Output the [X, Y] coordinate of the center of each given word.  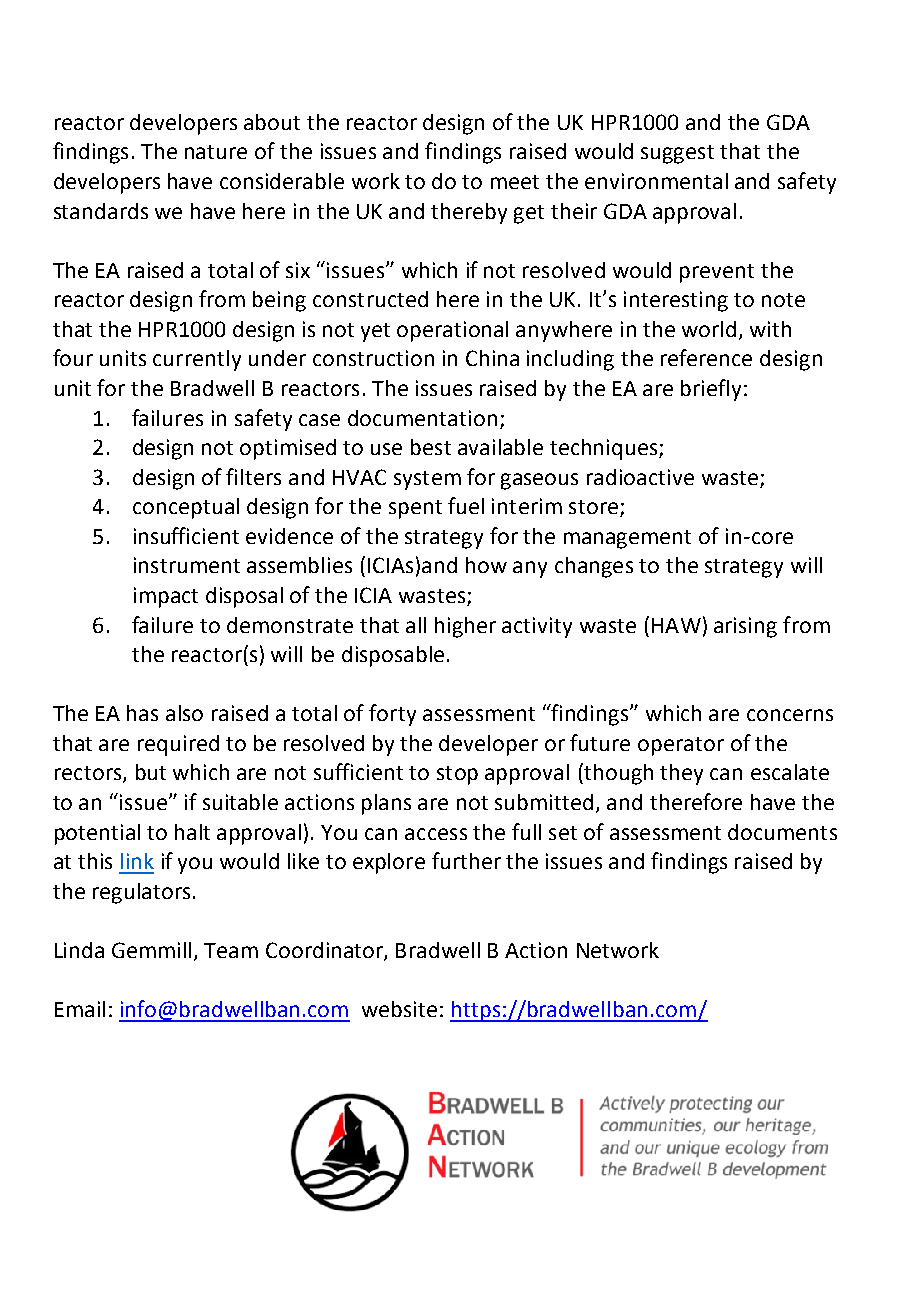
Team [231, 950]
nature [216, 152]
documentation [422, 418]
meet [515, 182]
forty [392, 715]
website [399, 1009]
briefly [711, 390]
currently [197, 360]
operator [681, 746]
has [142, 713]
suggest [677, 154]
